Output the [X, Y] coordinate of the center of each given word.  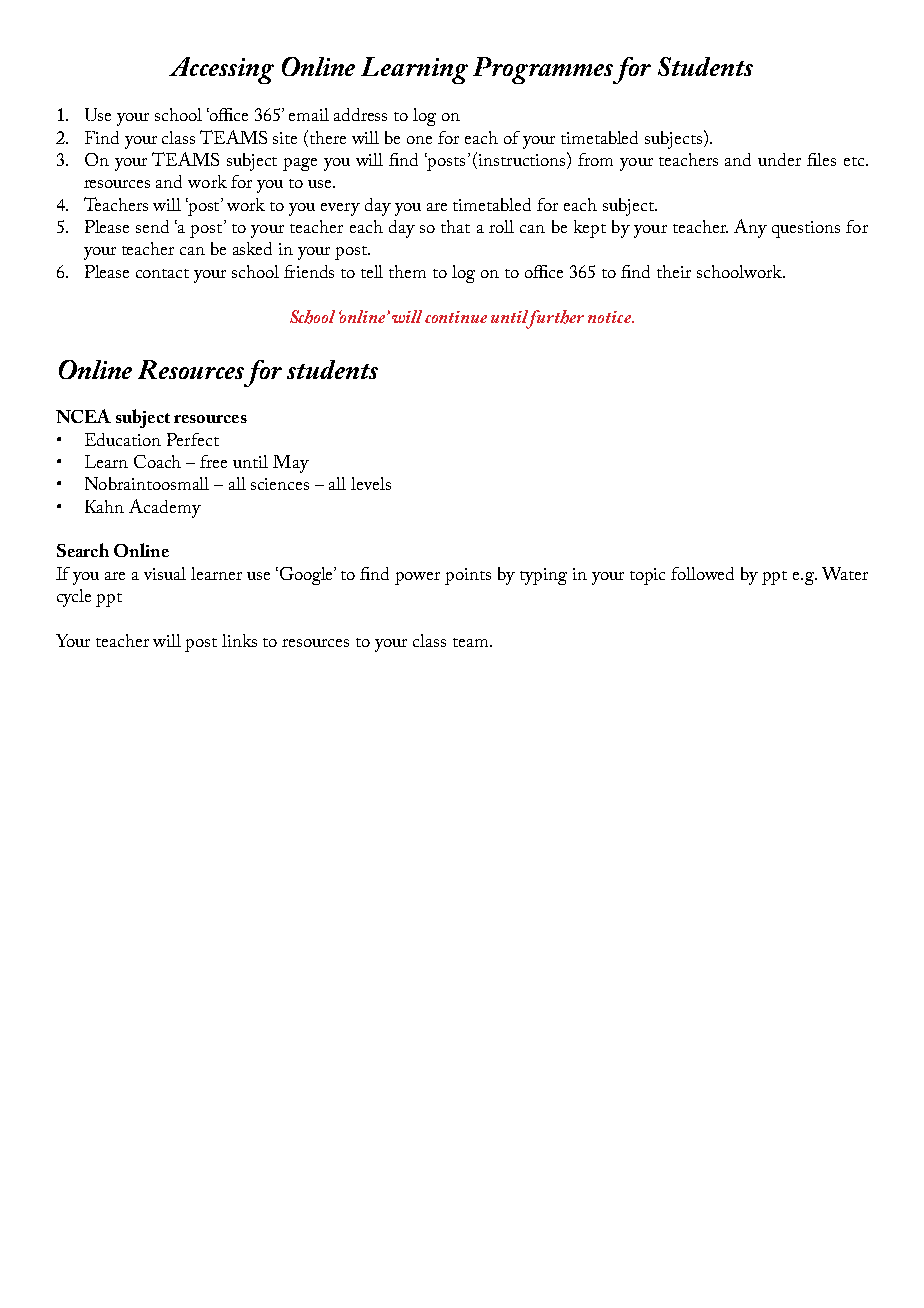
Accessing [221, 70]
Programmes [545, 70]
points [468, 576]
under [779, 159]
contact [162, 273]
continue [456, 317]
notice [610, 317]
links [239, 640]
